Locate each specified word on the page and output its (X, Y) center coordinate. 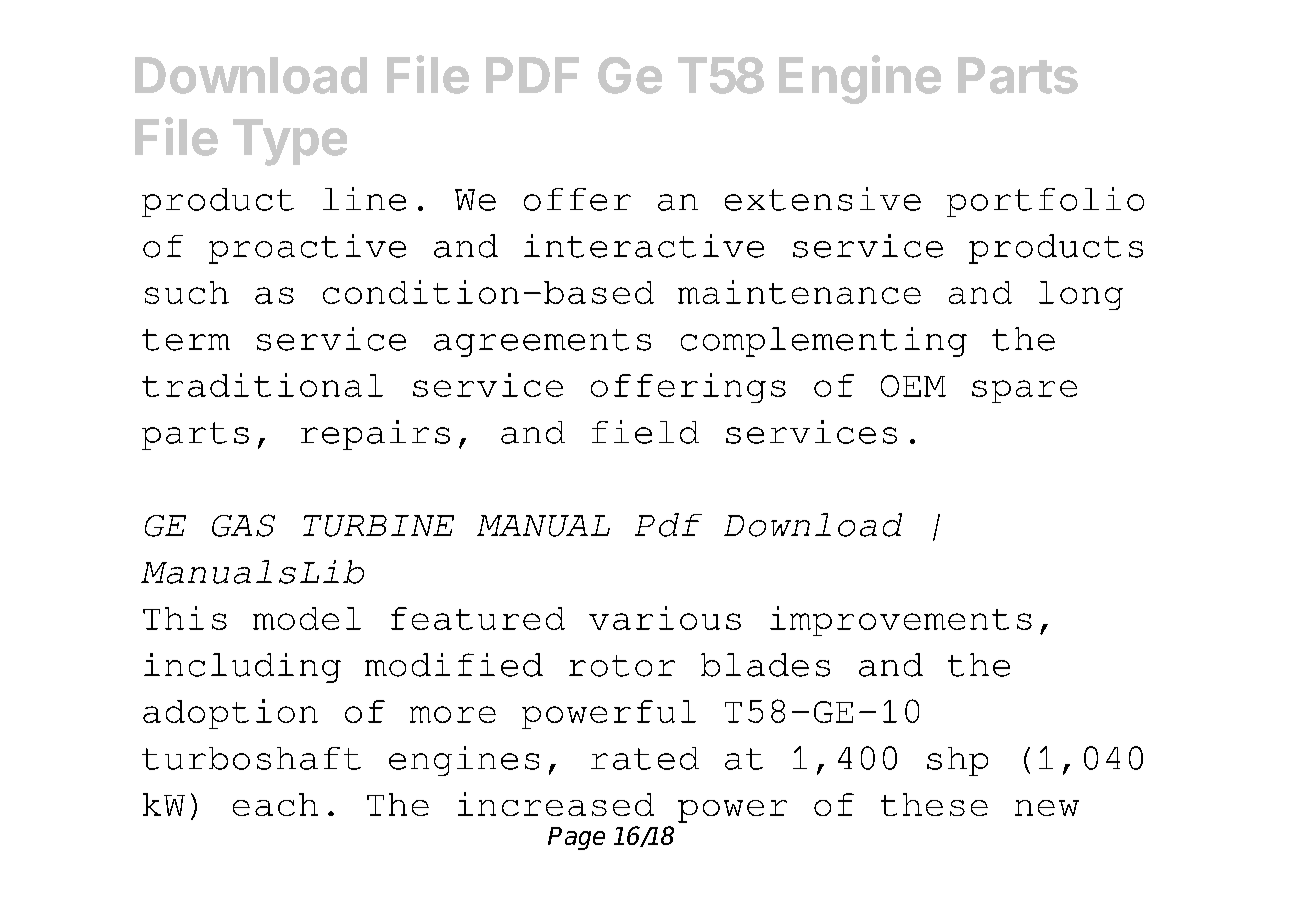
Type (290, 142)
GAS (243, 525)
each (275, 804)
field (645, 432)
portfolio (1045, 202)
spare (1024, 391)
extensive (823, 199)
